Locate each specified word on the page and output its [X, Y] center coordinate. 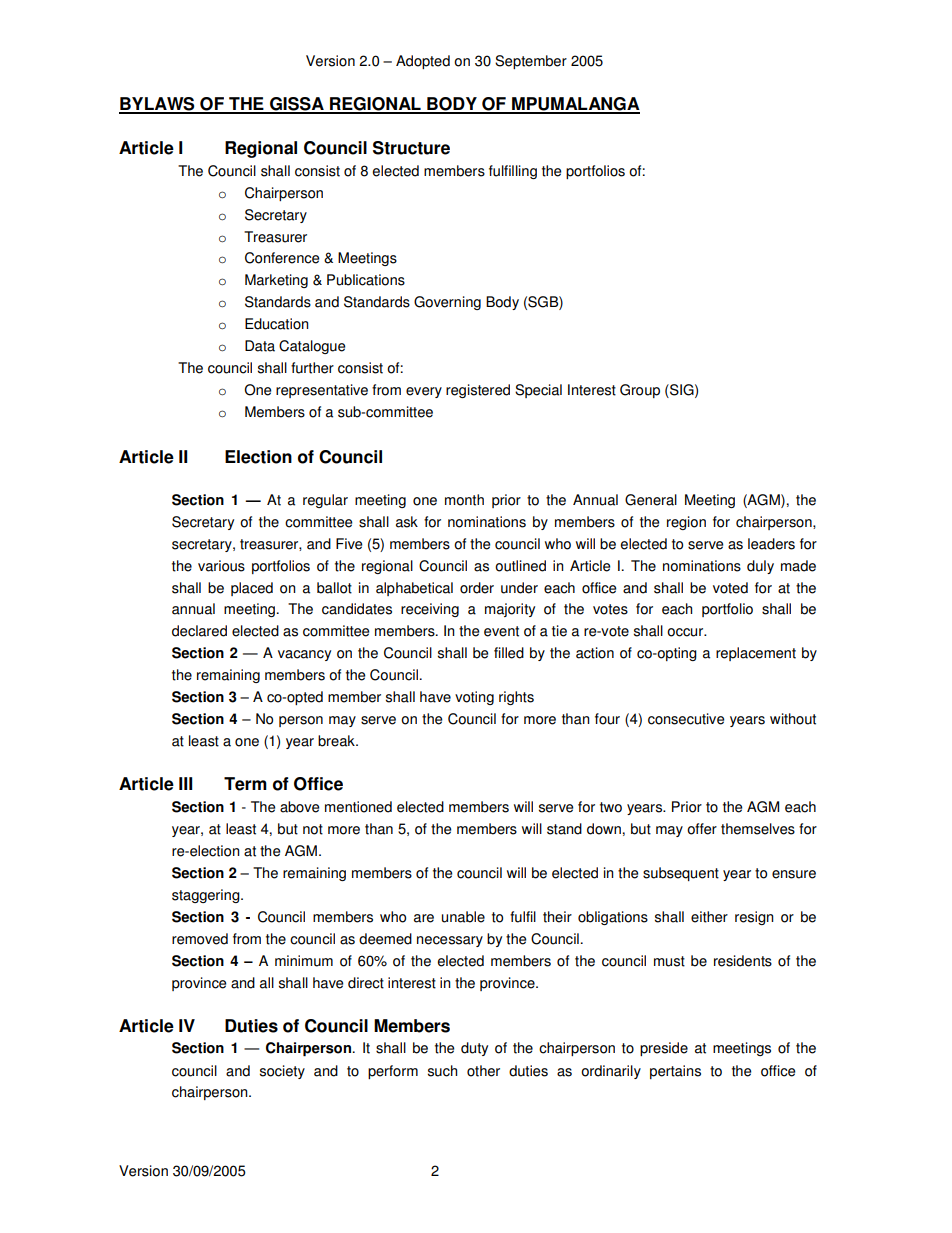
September [531, 62]
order [477, 588]
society [282, 1072]
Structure [411, 148]
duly [760, 567]
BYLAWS [158, 105]
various [221, 566]
